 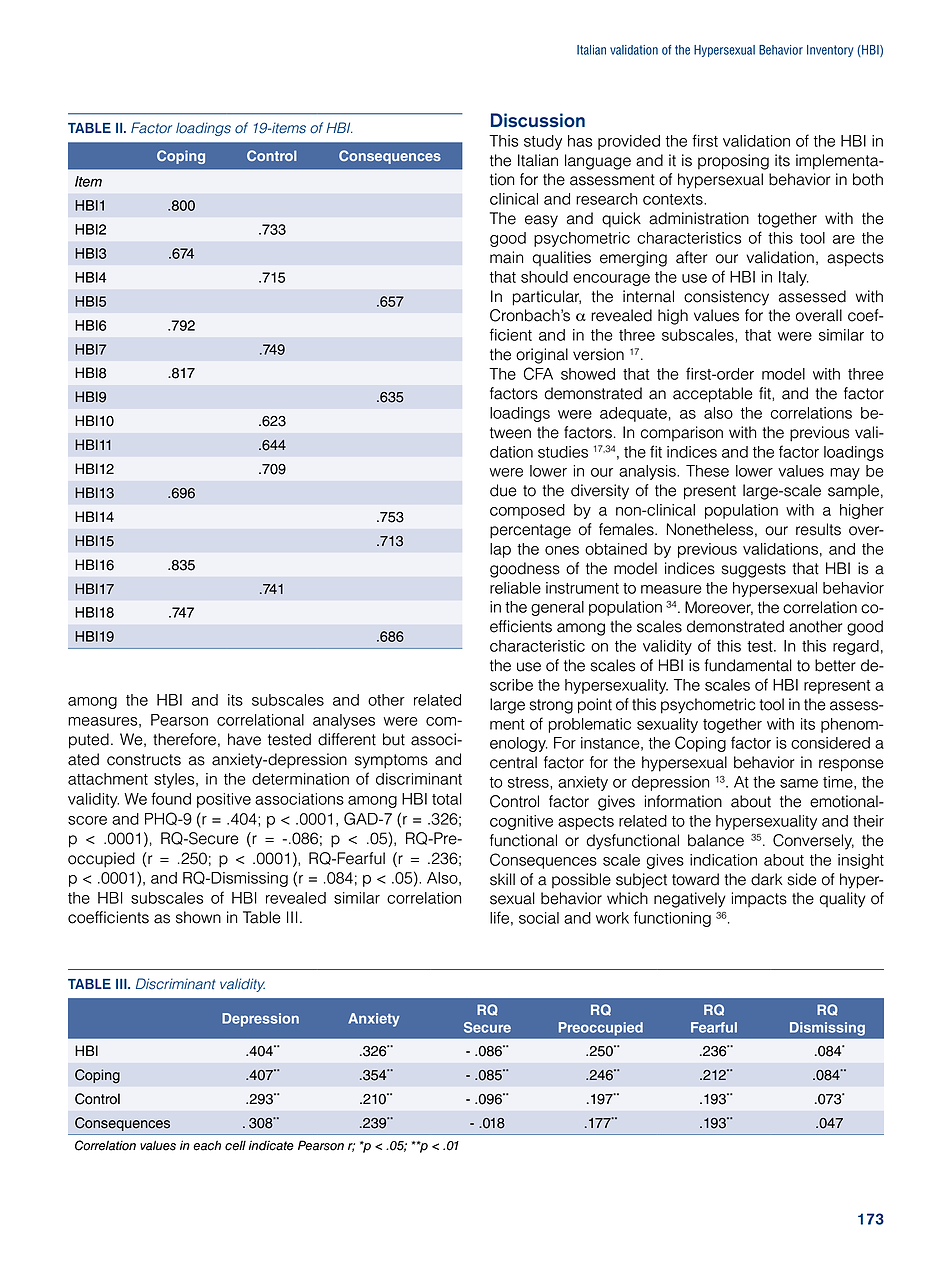 I want to click on reliable, so click(x=515, y=588).
